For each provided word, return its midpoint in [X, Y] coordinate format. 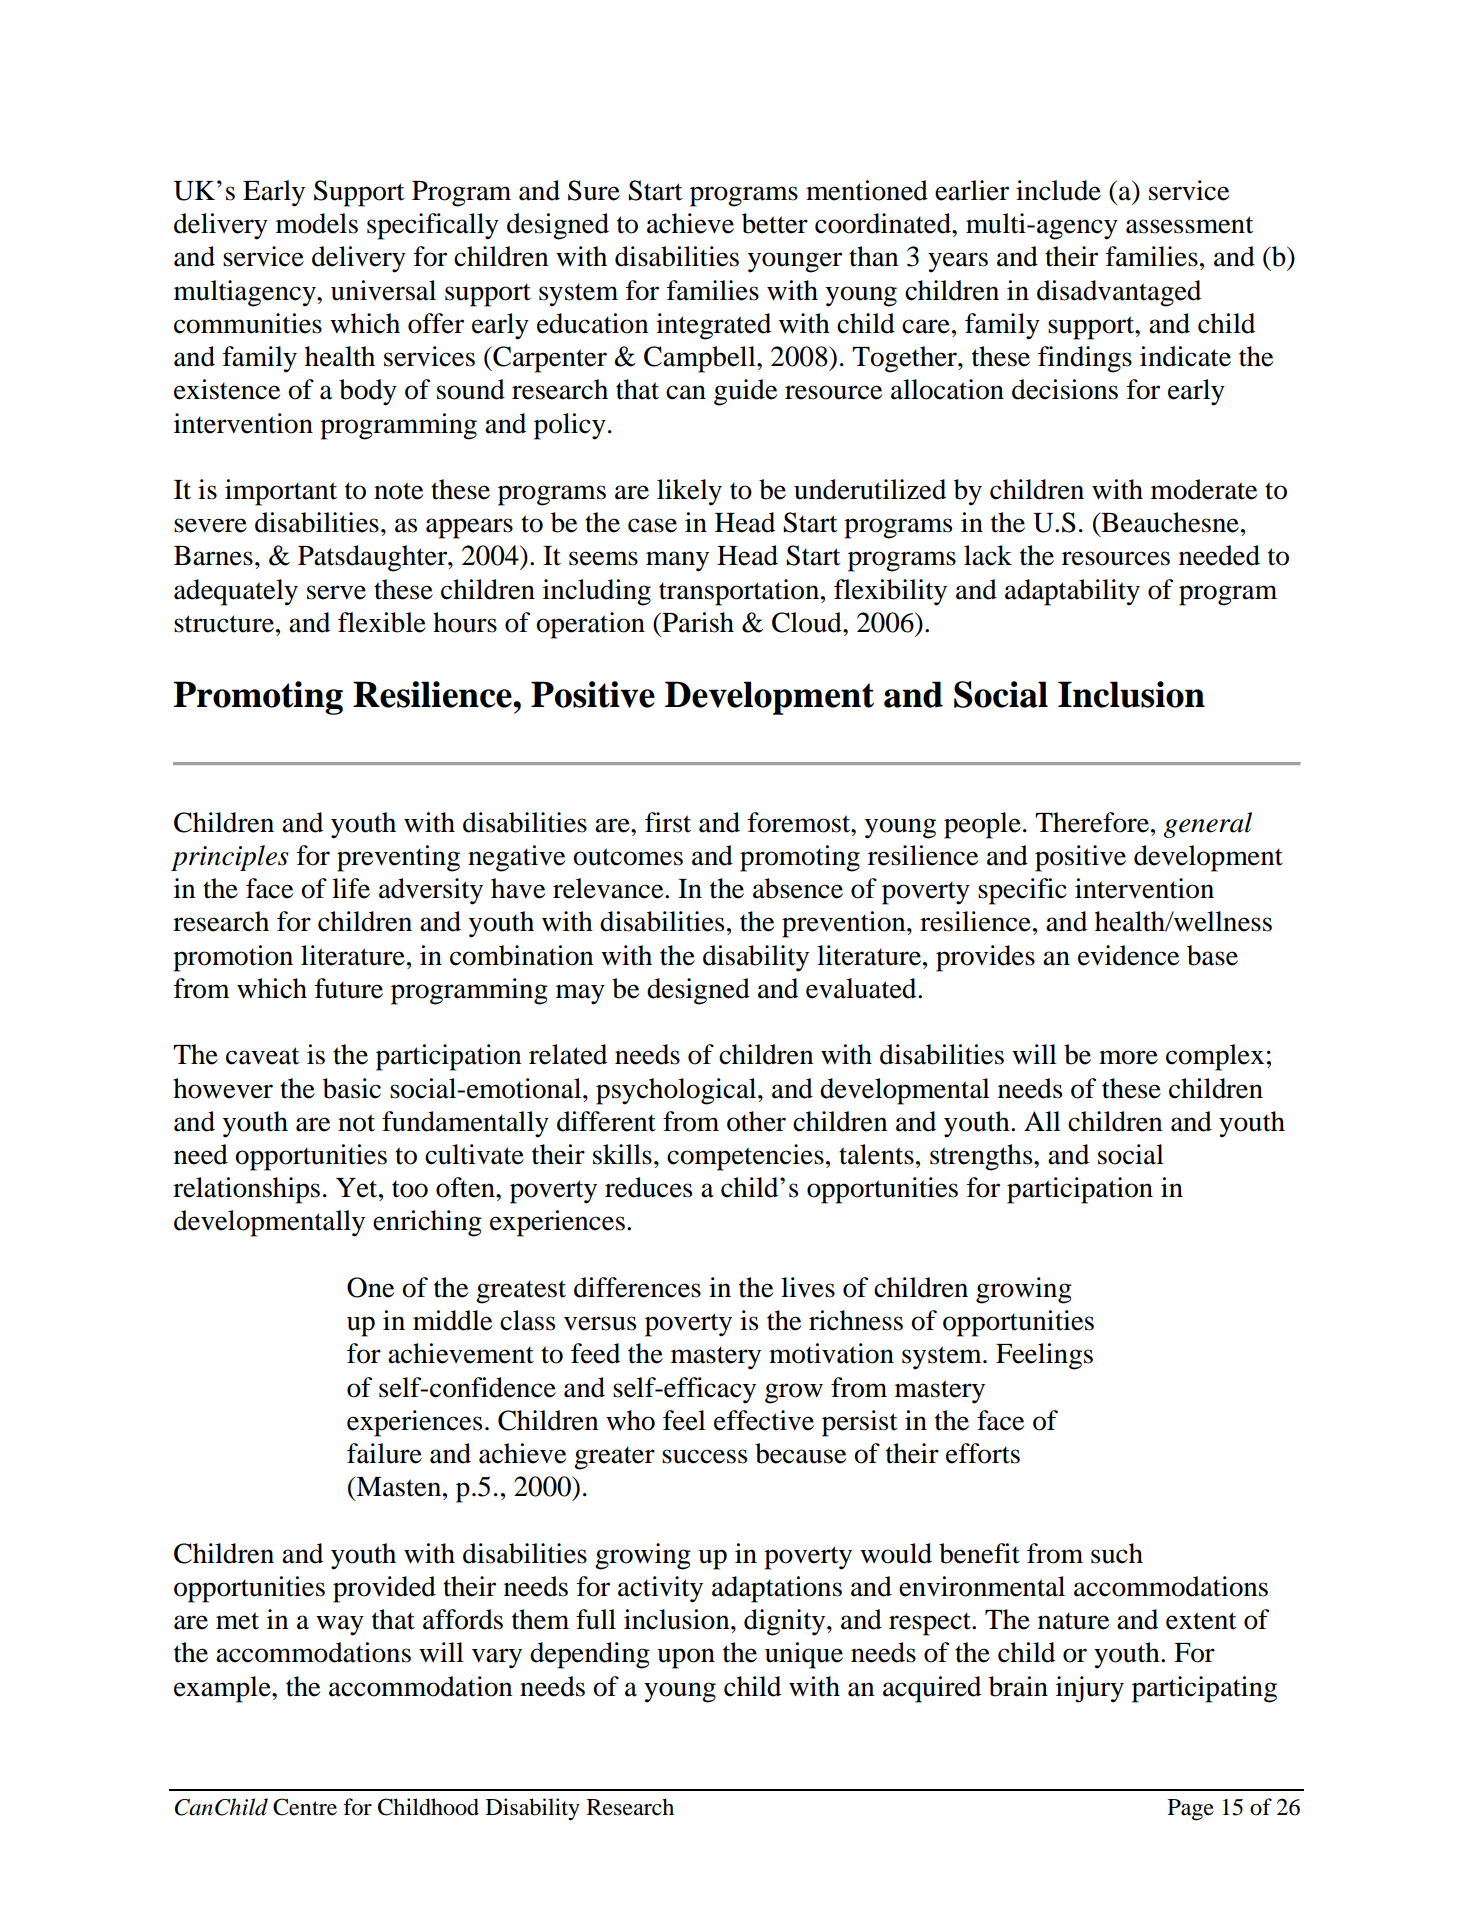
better [775, 223]
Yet [358, 1188]
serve [336, 592]
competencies [745, 1157]
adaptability [1072, 592]
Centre [305, 1807]
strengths [982, 1157]
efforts [983, 1453]
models [317, 223]
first [668, 822]
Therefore [1093, 822]
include [1058, 190]
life [351, 888]
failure [384, 1453]
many [677, 561]
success [704, 1456]
